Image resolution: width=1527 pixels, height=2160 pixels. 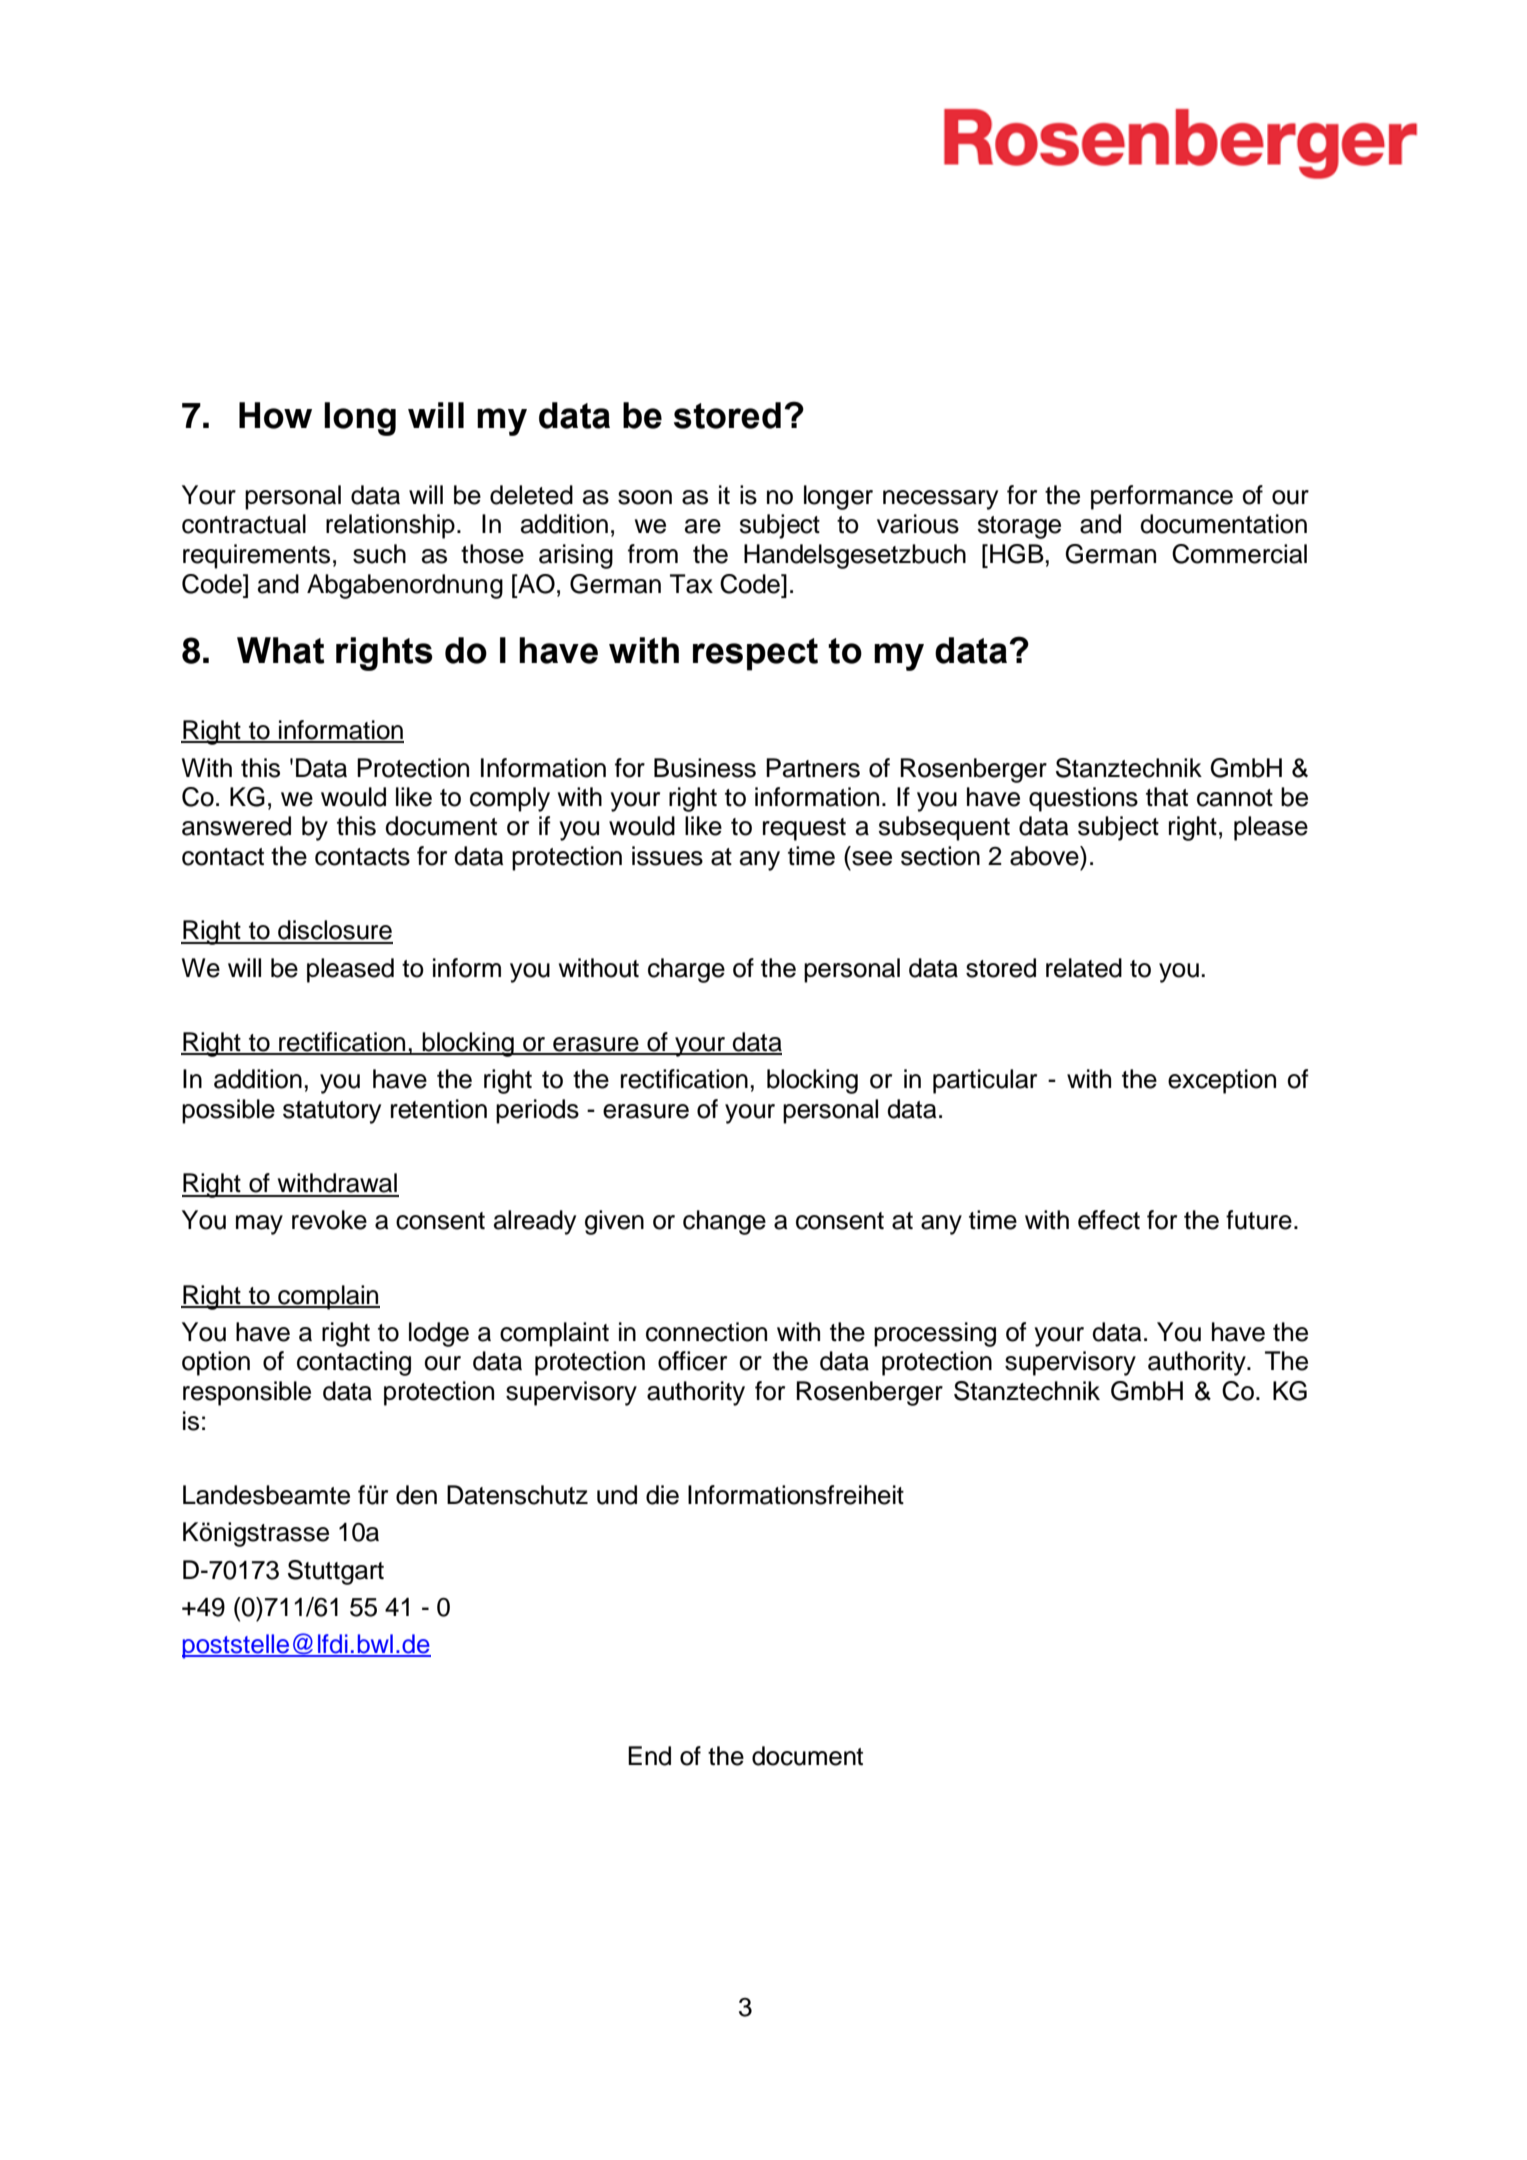 What do you see at coordinates (692, 1361) in the screenshot?
I see `officer` at bounding box center [692, 1361].
